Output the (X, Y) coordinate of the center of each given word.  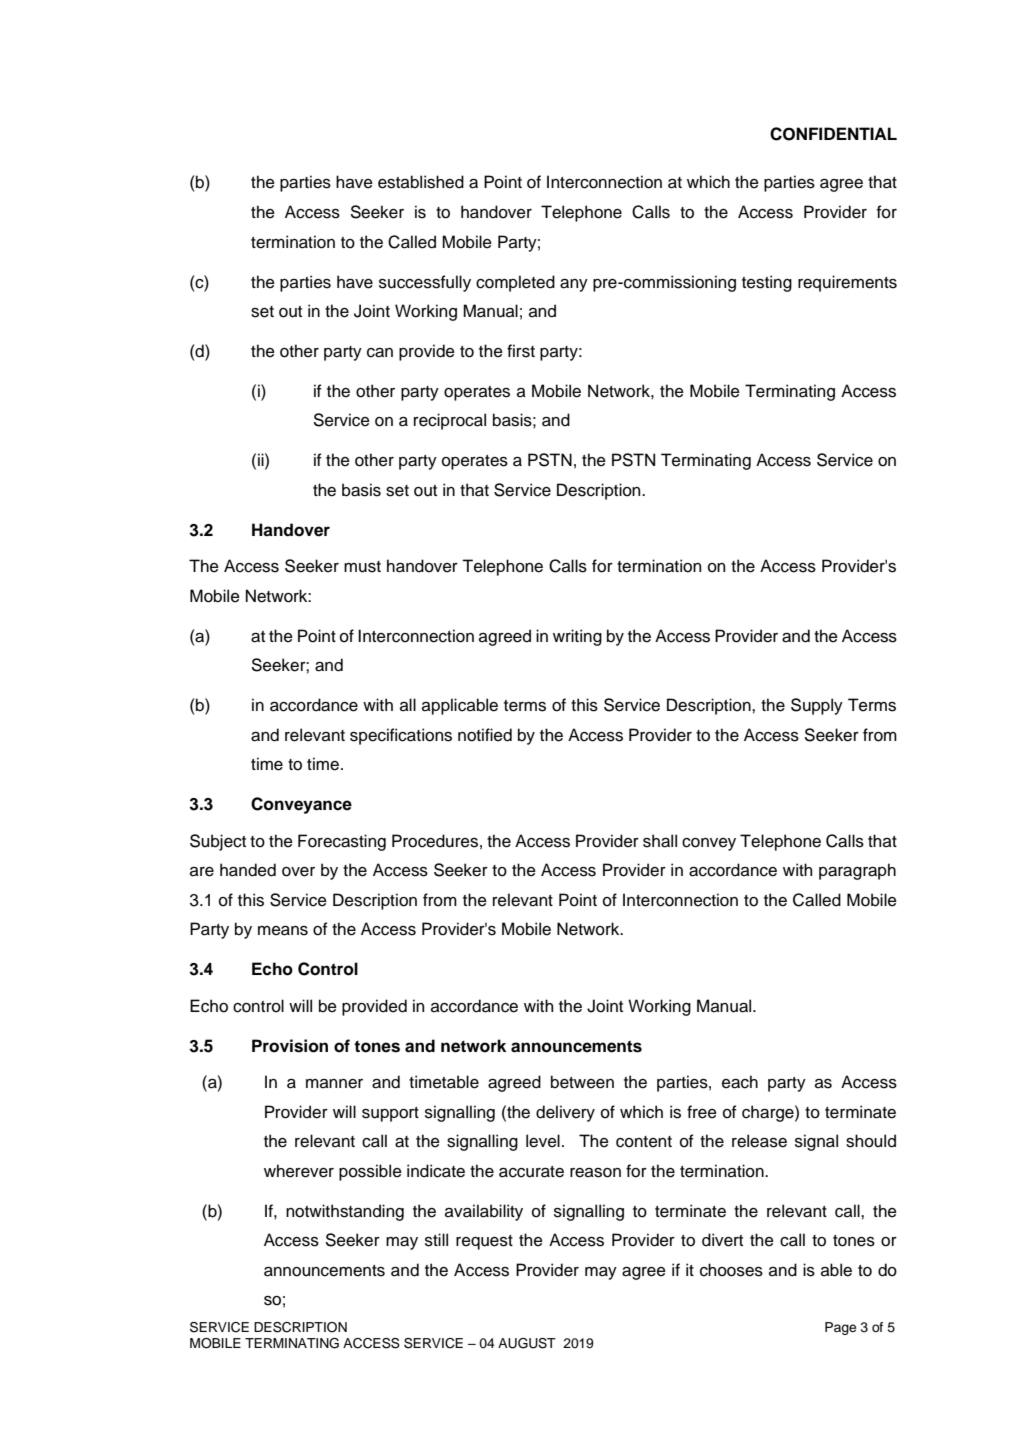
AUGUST (527, 1343)
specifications (401, 736)
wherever (299, 1171)
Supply (817, 706)
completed (515, 283)
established (421, 182)
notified (485, 735)
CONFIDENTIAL (833, 134)
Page (840, 1328)
